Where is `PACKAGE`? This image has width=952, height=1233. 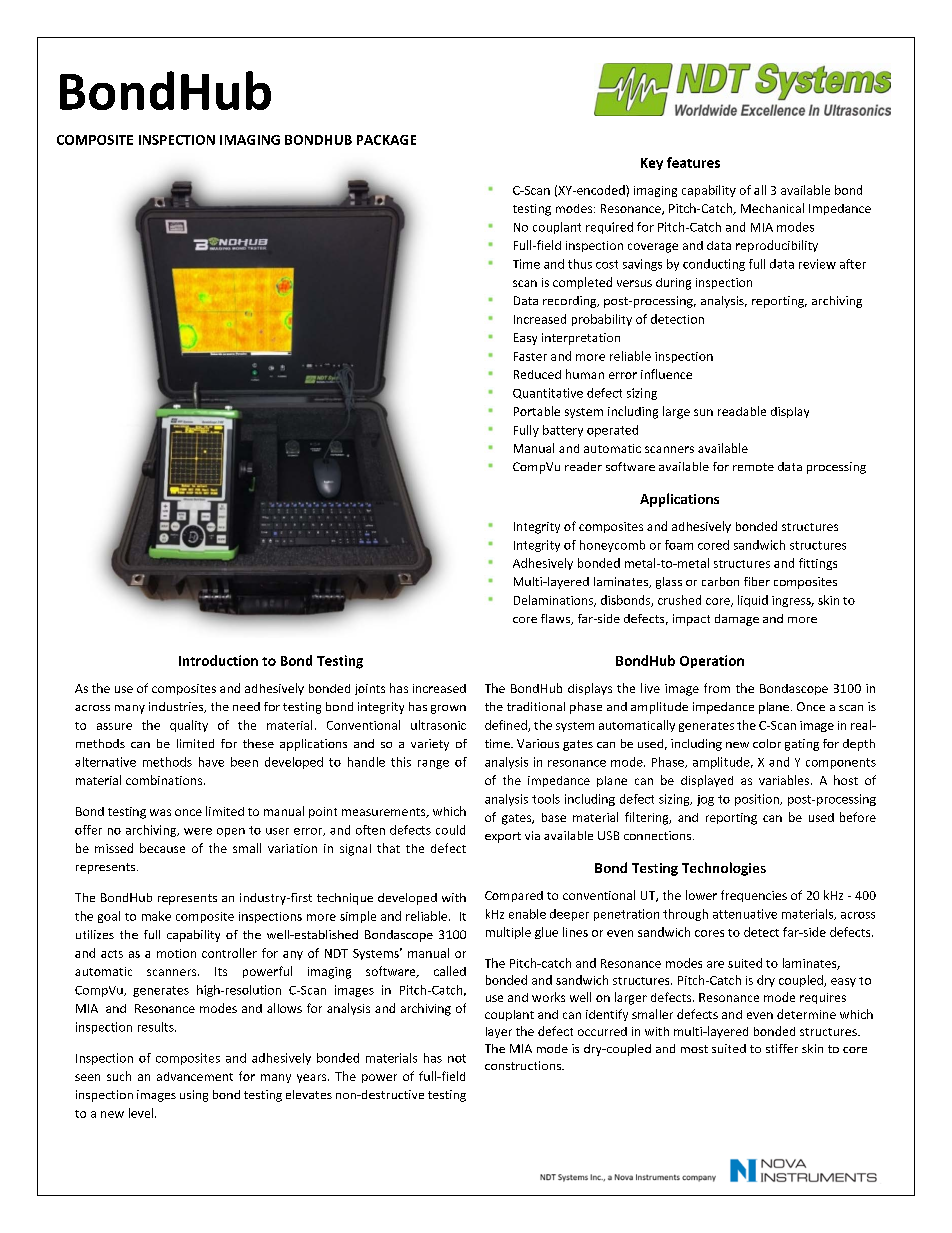 PACKAGE is located at coordinates (386, 140).
